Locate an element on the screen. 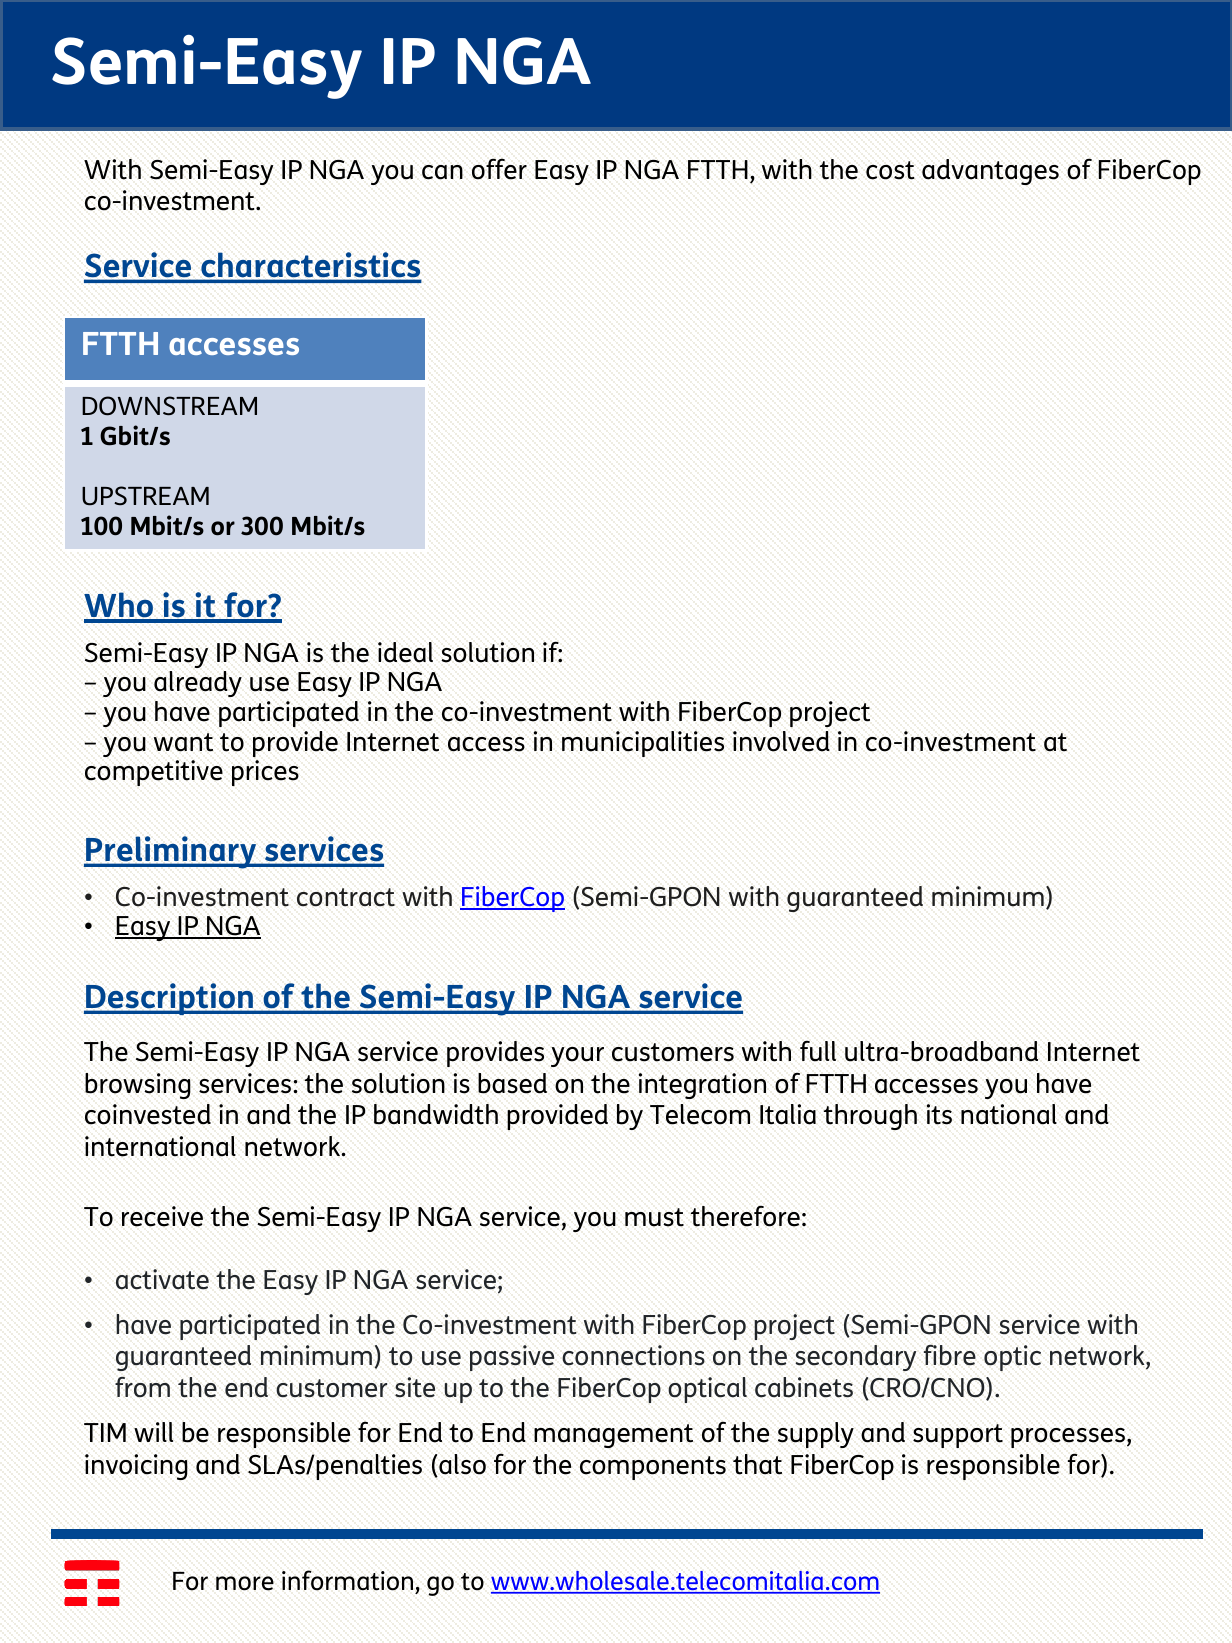 The width and height of the screenshot is (1232, 1643). full is located at coordinates (818, 1051).
